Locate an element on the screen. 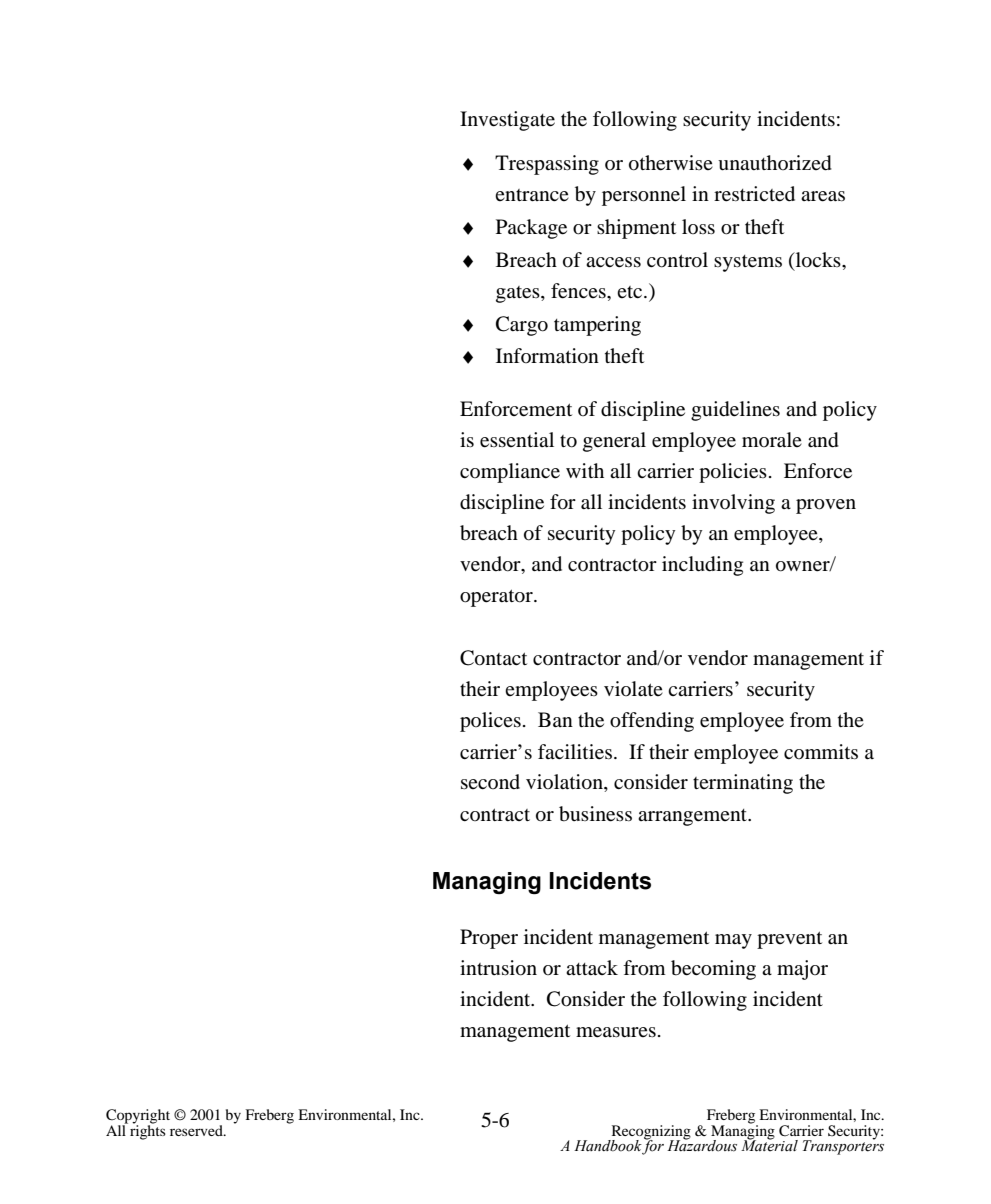 The width and height of the screenshot is (991, 1204). Material is located at coordinates (769, 1145).
